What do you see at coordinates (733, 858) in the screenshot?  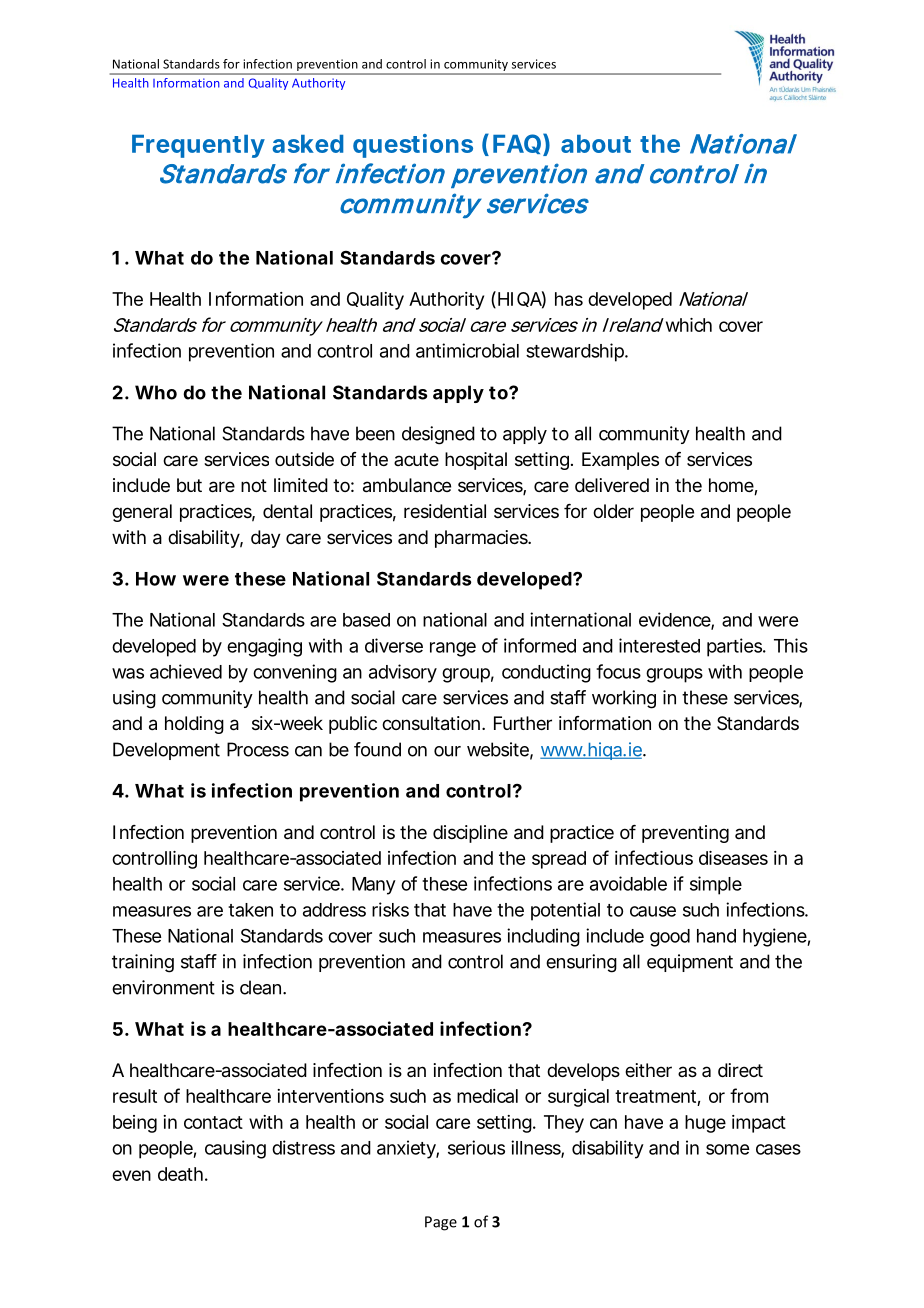 I see `diseases` at bounding box center [733, 858].
